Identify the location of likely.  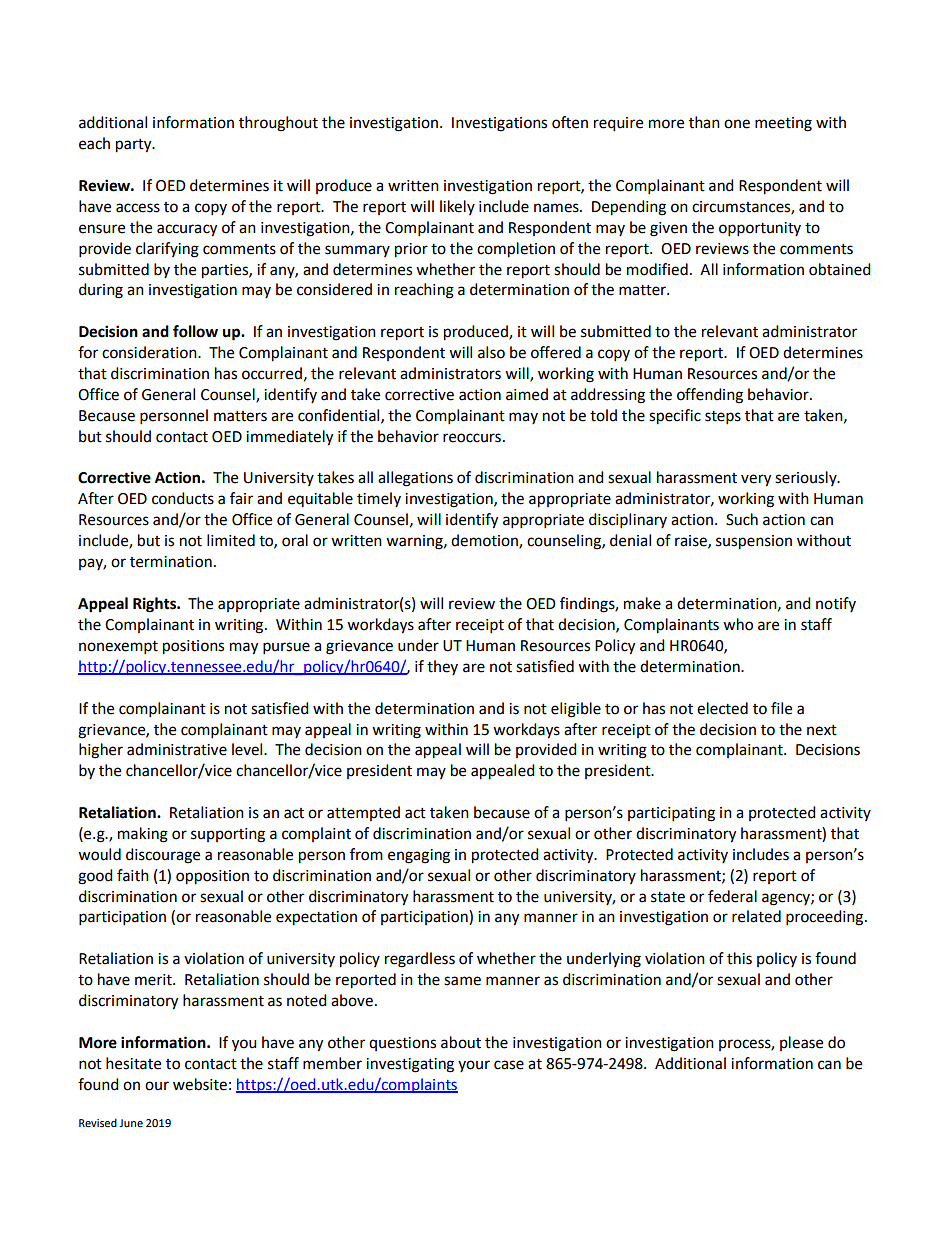
(457, 207).
